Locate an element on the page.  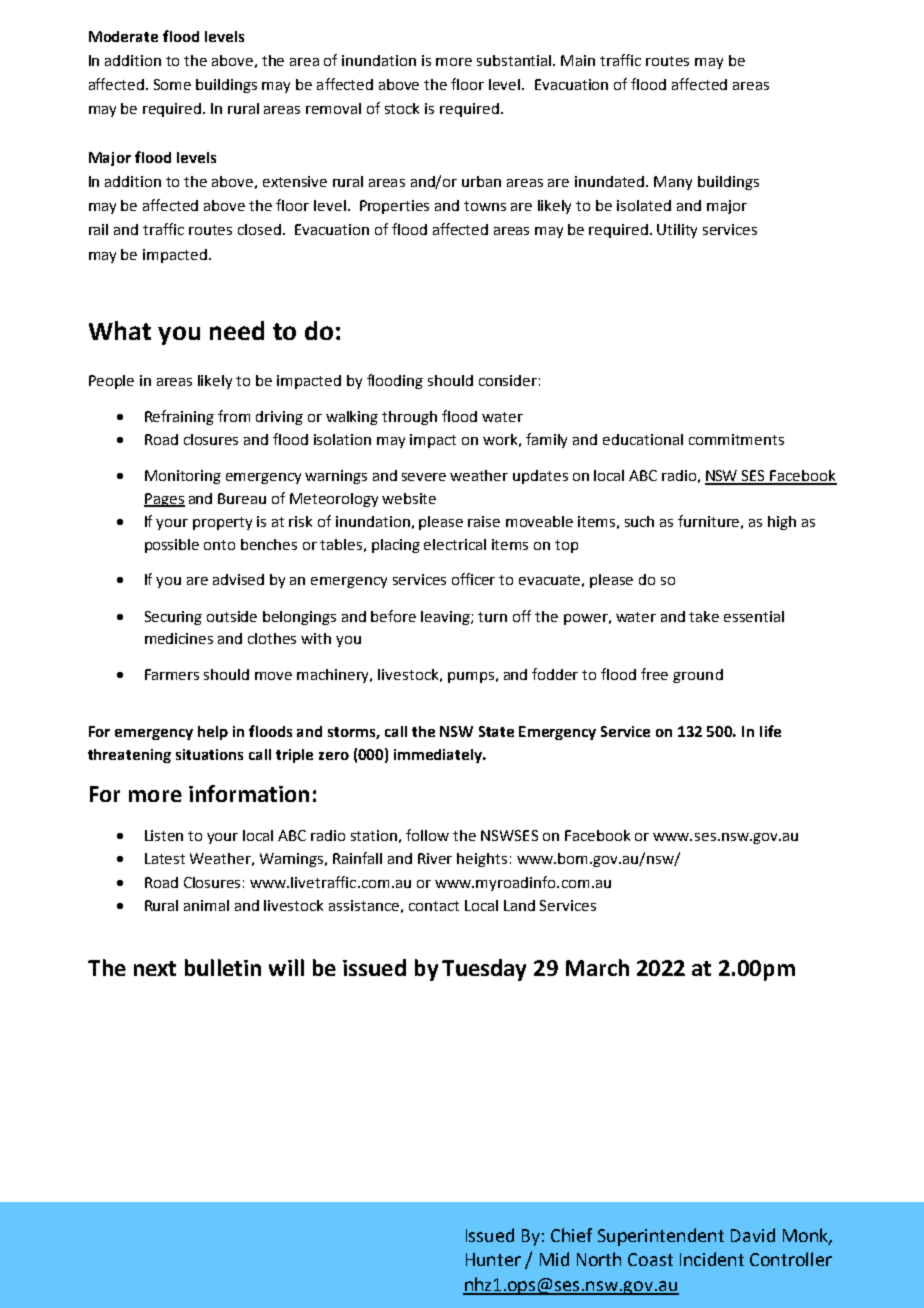
David is located at coordinates (753, 1235).
